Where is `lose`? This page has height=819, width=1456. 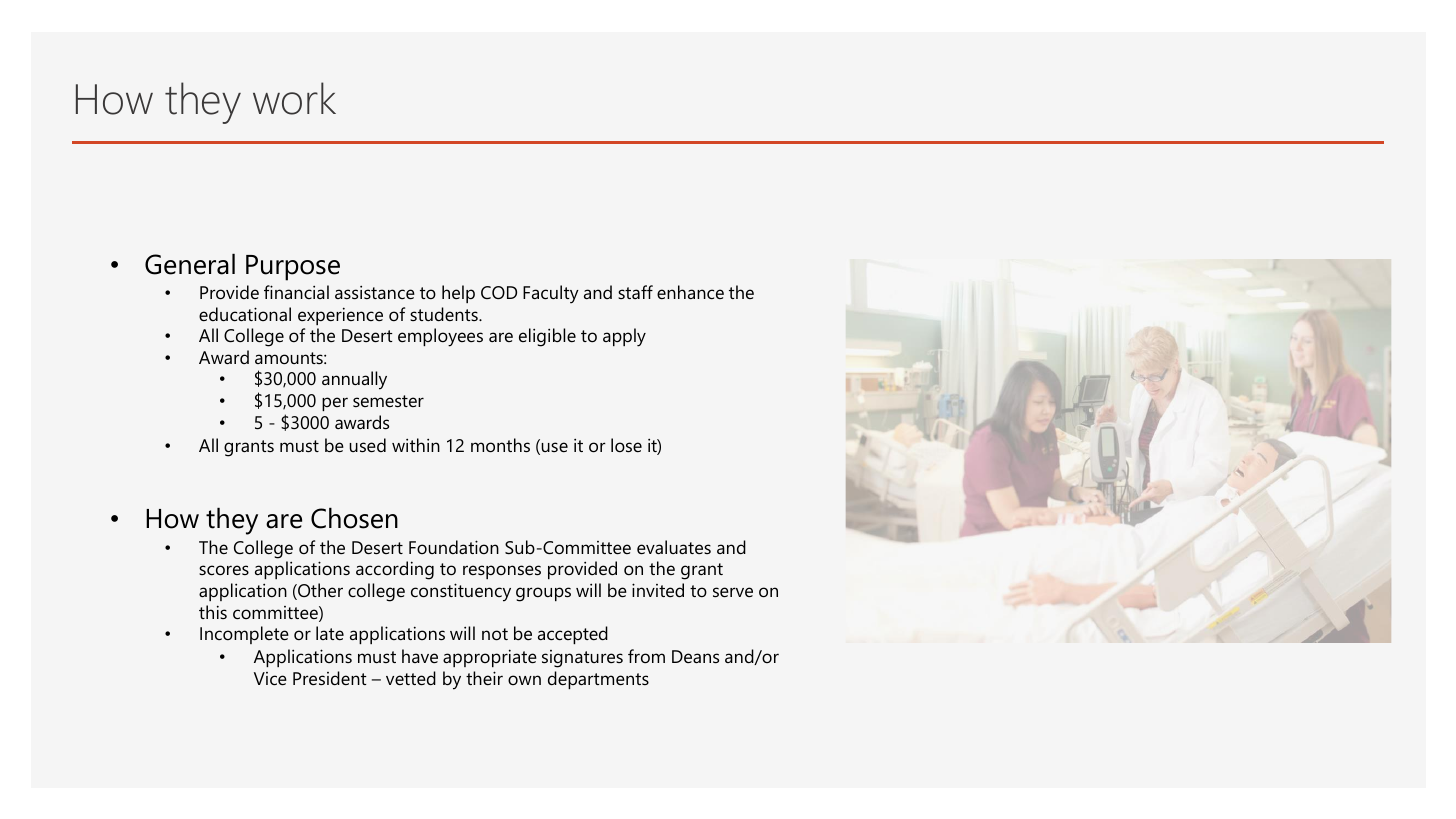 lose is located at coordinates (626, 445).
